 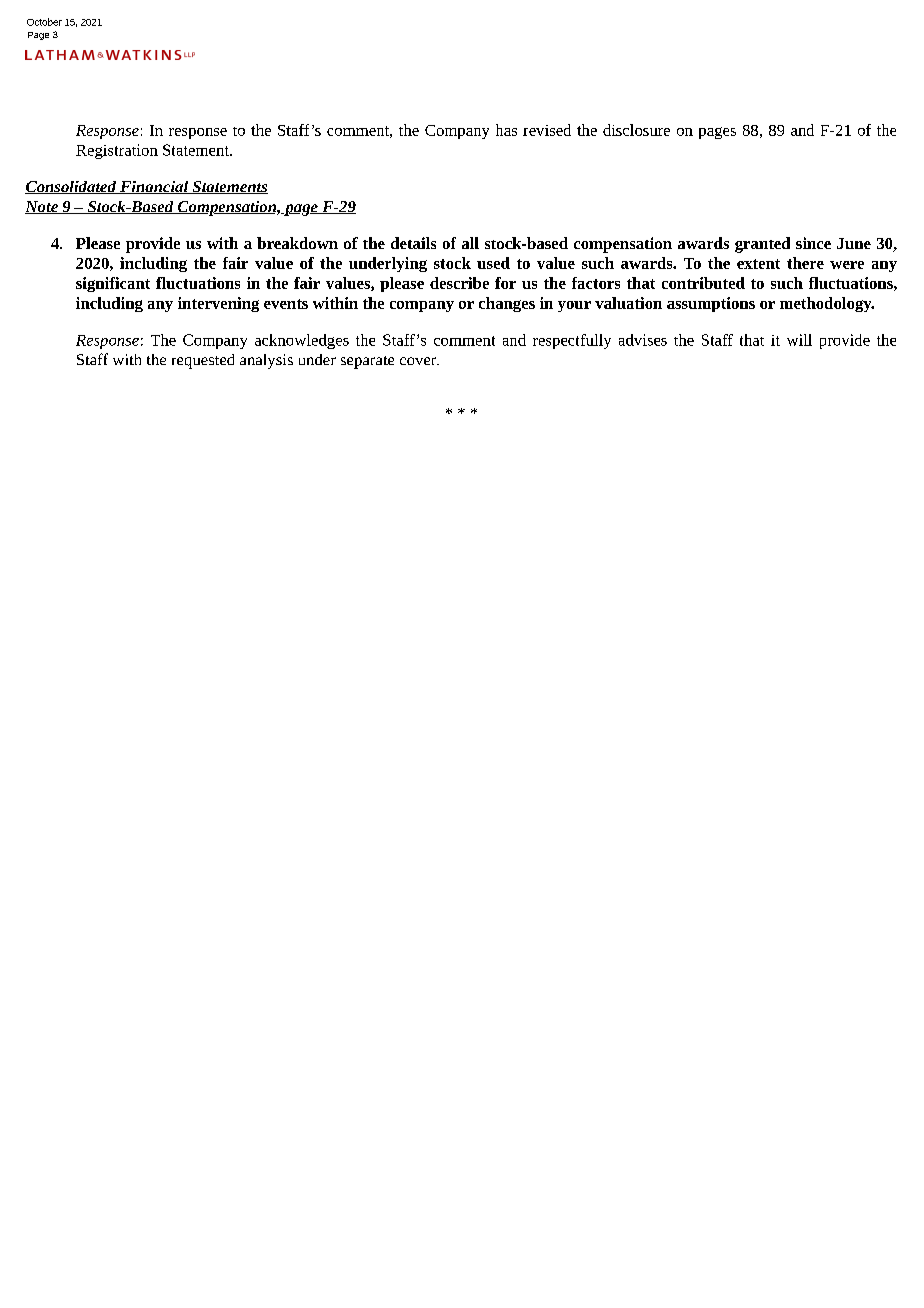 I want to click on cover, so click(x=419, y=361).
